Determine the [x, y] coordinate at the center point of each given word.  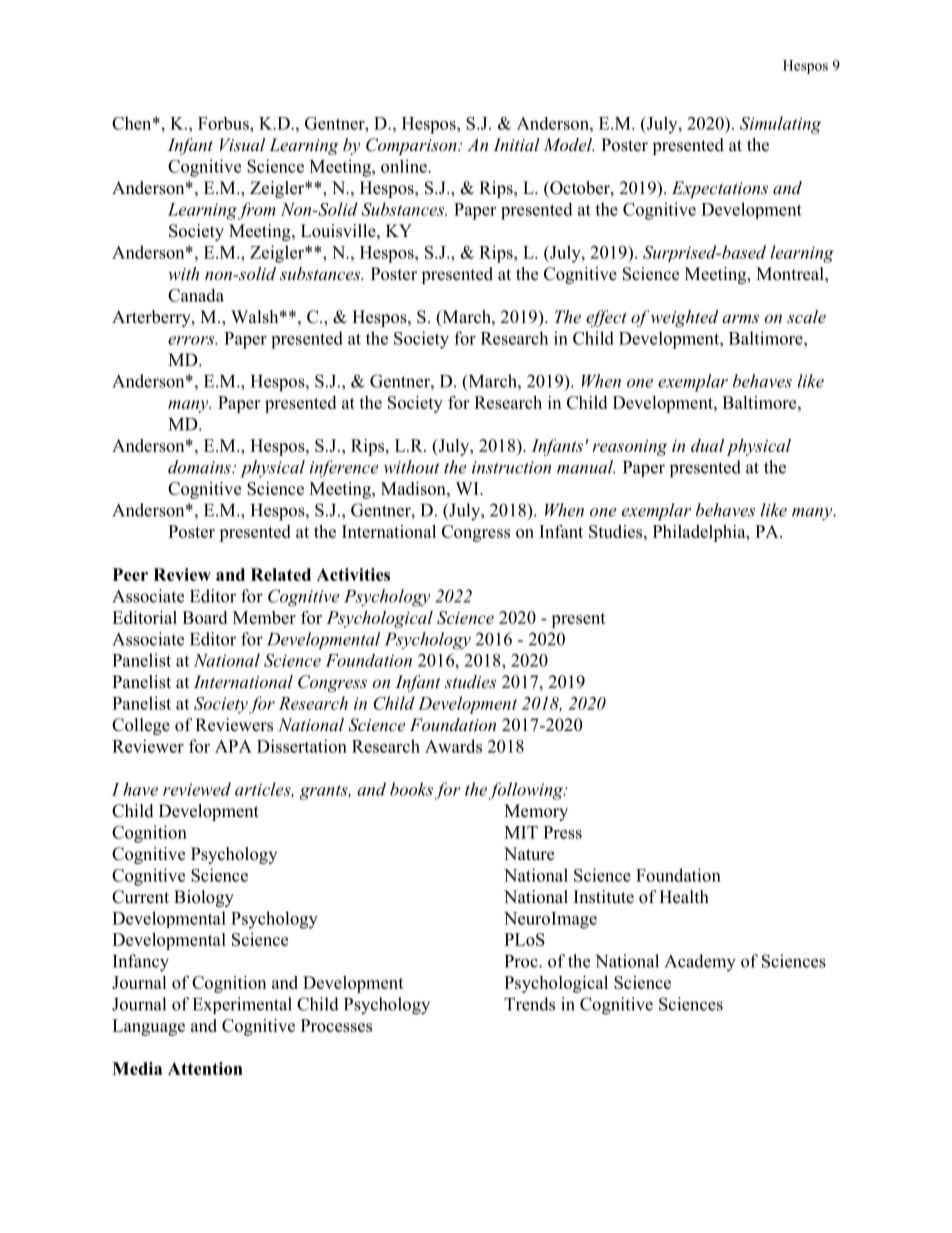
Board [204, 617]
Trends [529, 1004]
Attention [205, 1068]
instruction [511, 467]
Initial [516, 144]
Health [684, 897]
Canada [196, 295]
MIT [521, 832]
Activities [353, 574]
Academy [700, 963]
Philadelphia [700, 533]
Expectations [720, 189]
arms [740, 318]
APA [233, 746]
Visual [242, 144]
